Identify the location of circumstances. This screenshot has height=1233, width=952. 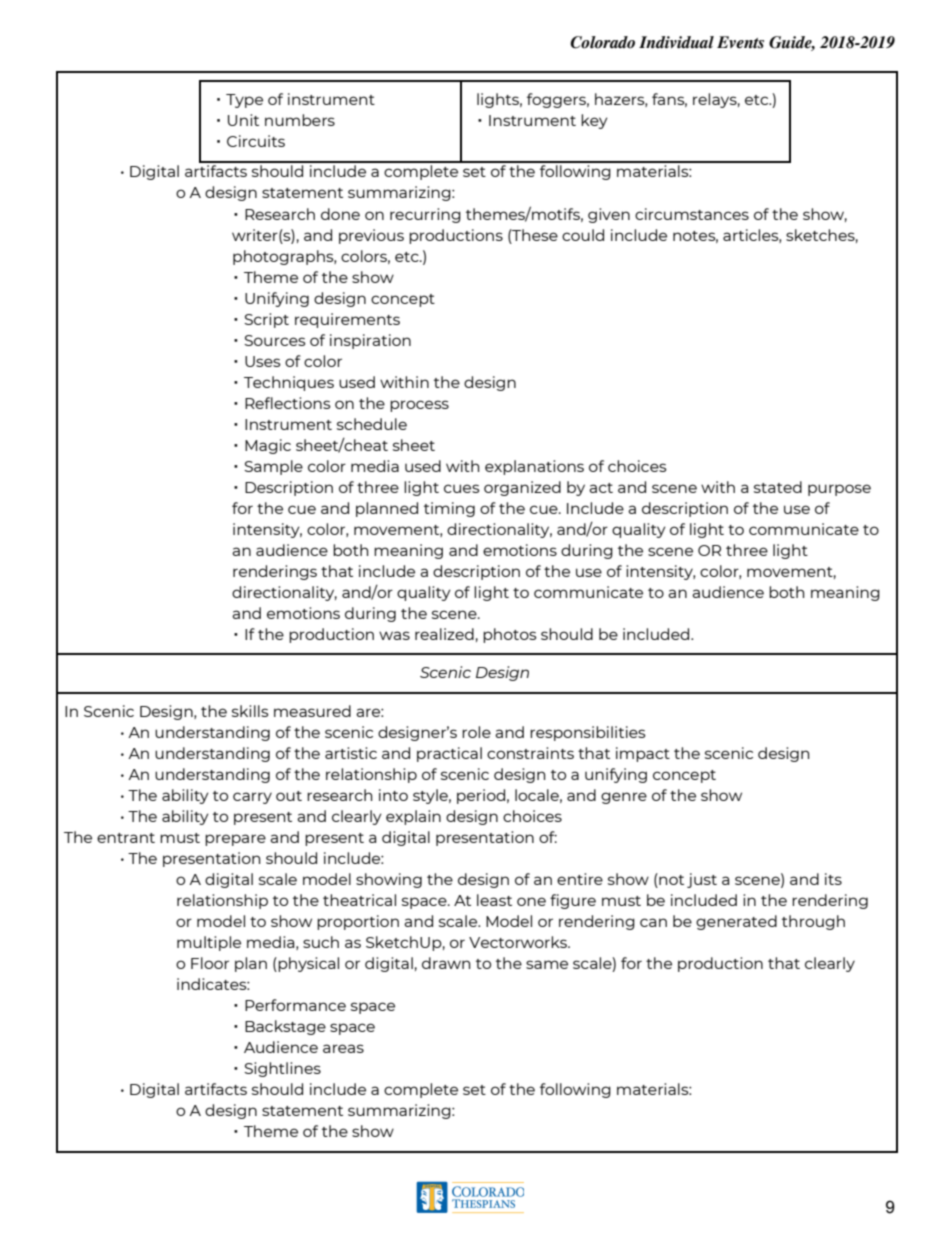
(692, 214).
